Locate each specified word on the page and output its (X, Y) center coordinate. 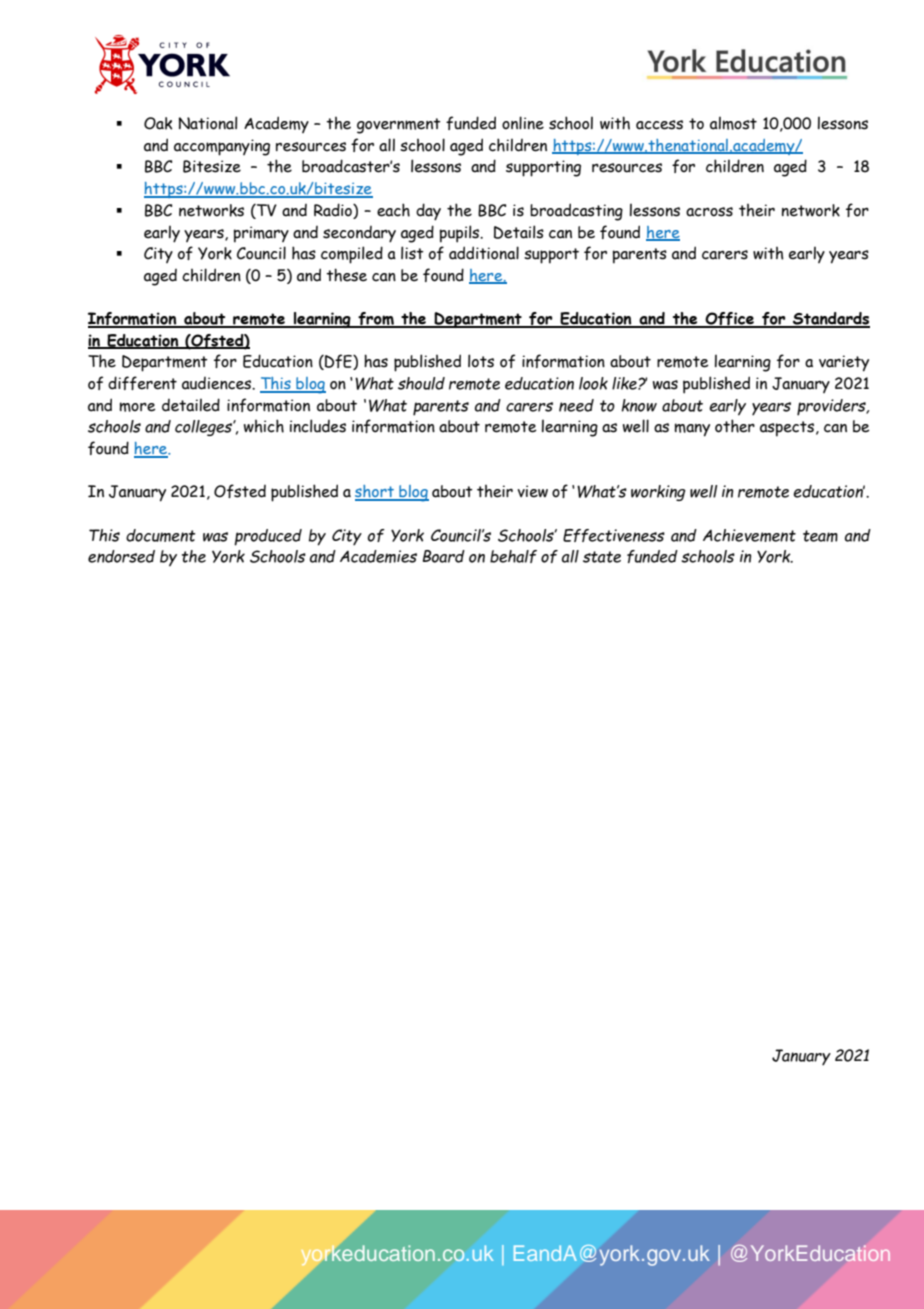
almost (733, 123)
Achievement (749, 535)
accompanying (222, 147)
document (161, 535)
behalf (513, 556)
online (523, 123)
